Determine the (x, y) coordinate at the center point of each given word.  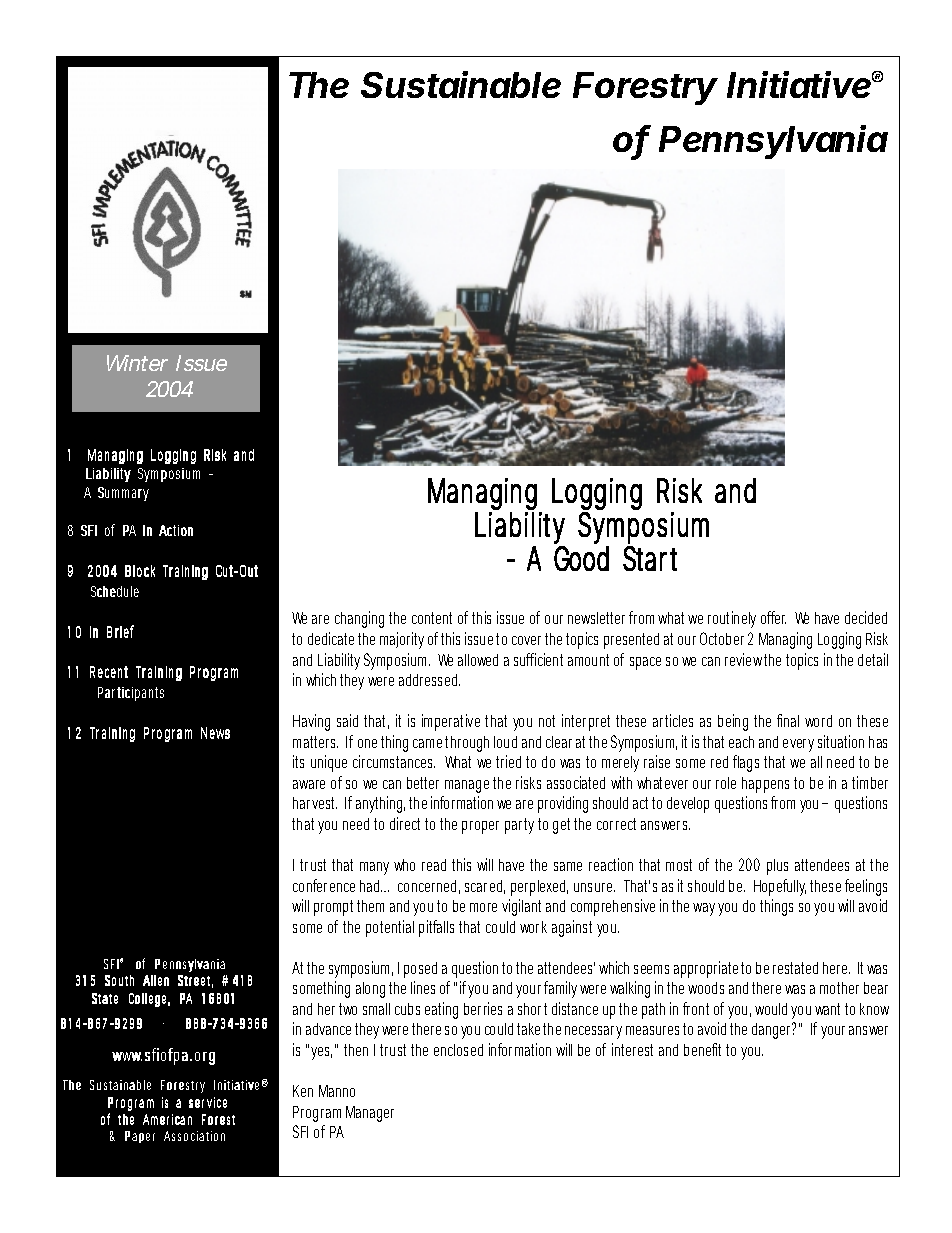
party (522, 826)
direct (408, 823)
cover (529, 640)
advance (331, 1029)
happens (768, 785)
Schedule (115, 591)
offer (773, 617)
